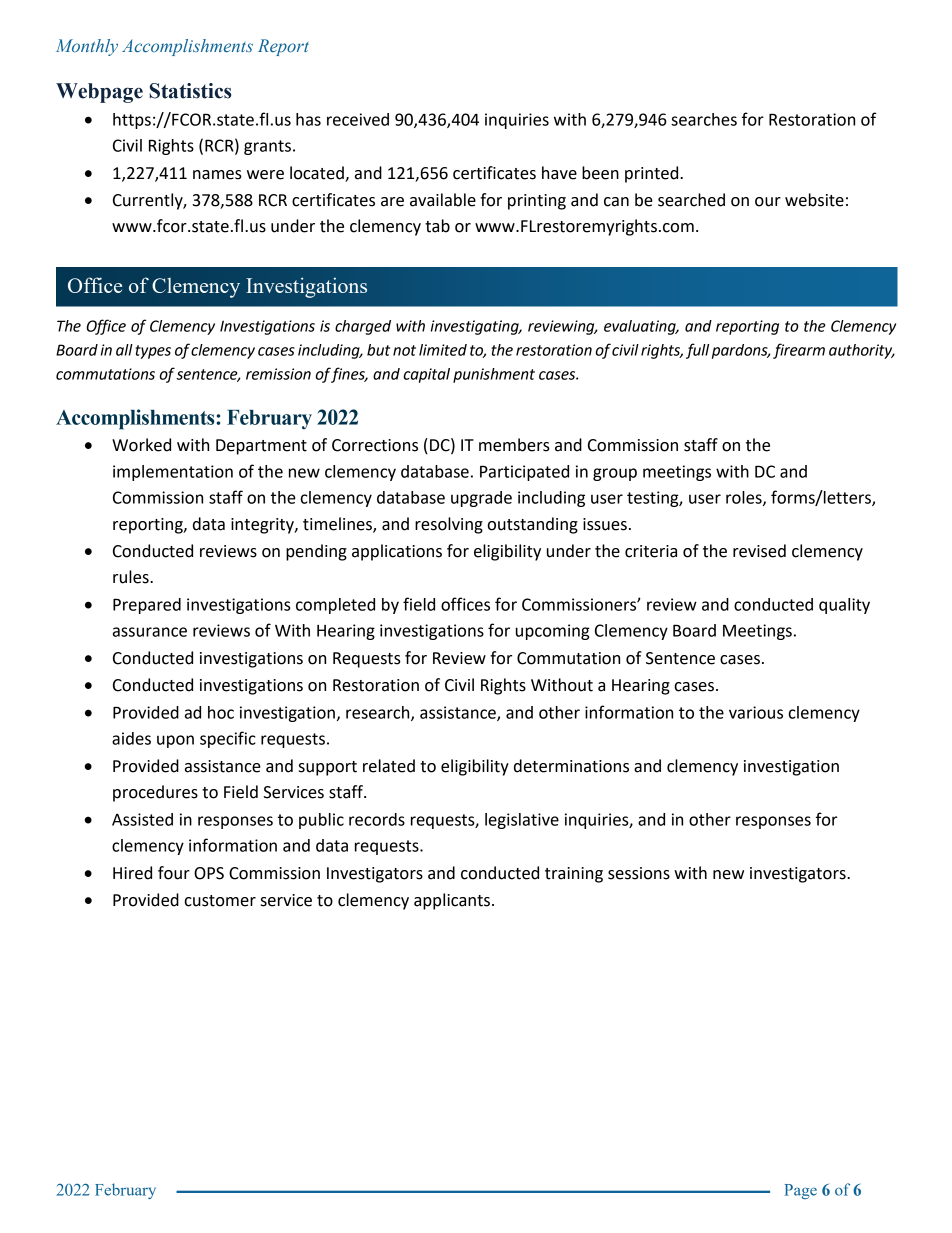 The width and height of the image is (952, 1233). Describe the element at coordinates (153, 352) in the image. I see `types` at that location.
